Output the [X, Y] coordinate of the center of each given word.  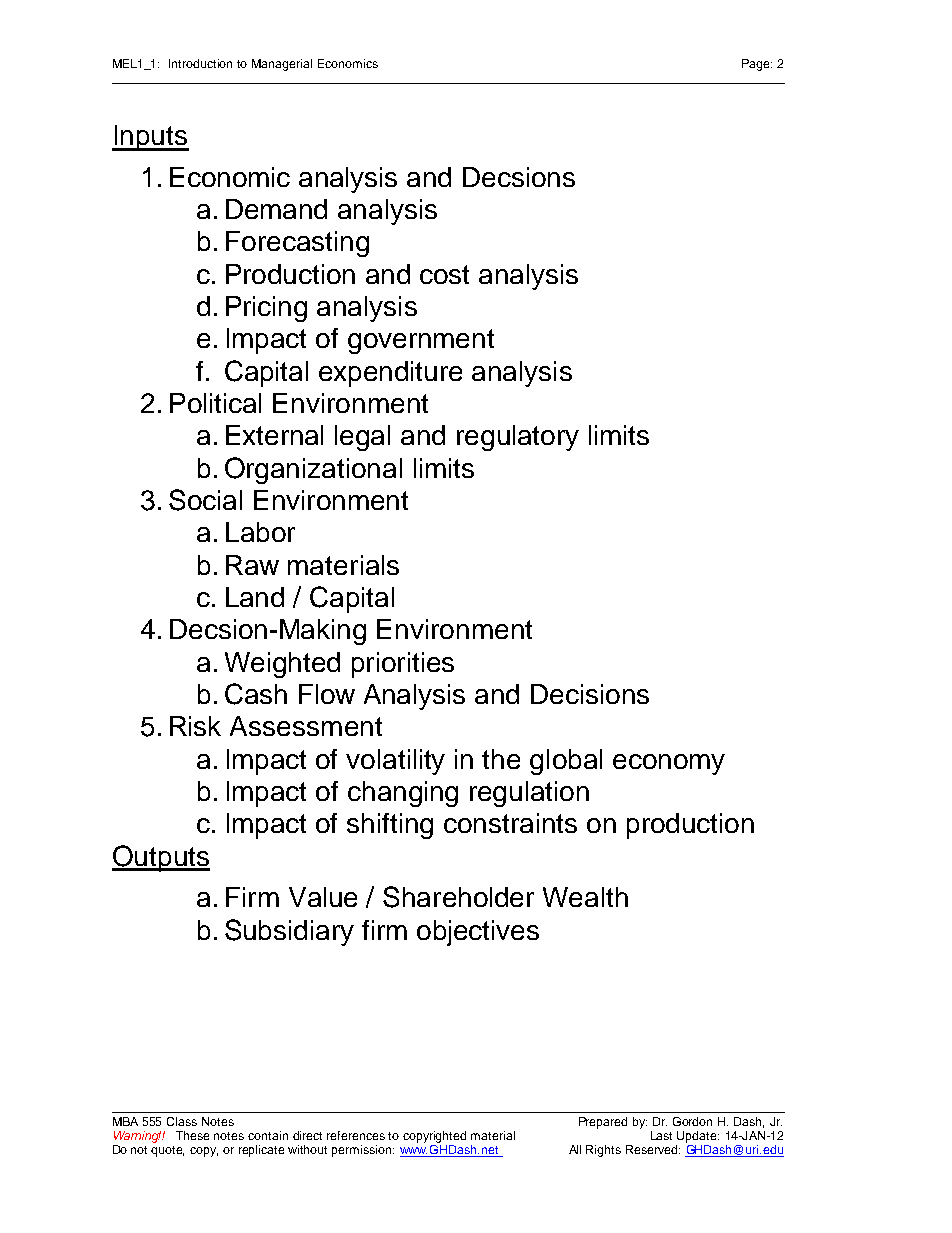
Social [205, 500]
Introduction [200, 63]
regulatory [518, 438]
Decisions [590, 694]
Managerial [282, 65]
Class [182, 1121]
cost [444, 274]
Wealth [585, 897]
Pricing [266, 309]
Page [757, 65]
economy [669, 764]
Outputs [161, 858]
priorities [403, 665]
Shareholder [458, 897]
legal [362, 438]
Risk [195, 726]
